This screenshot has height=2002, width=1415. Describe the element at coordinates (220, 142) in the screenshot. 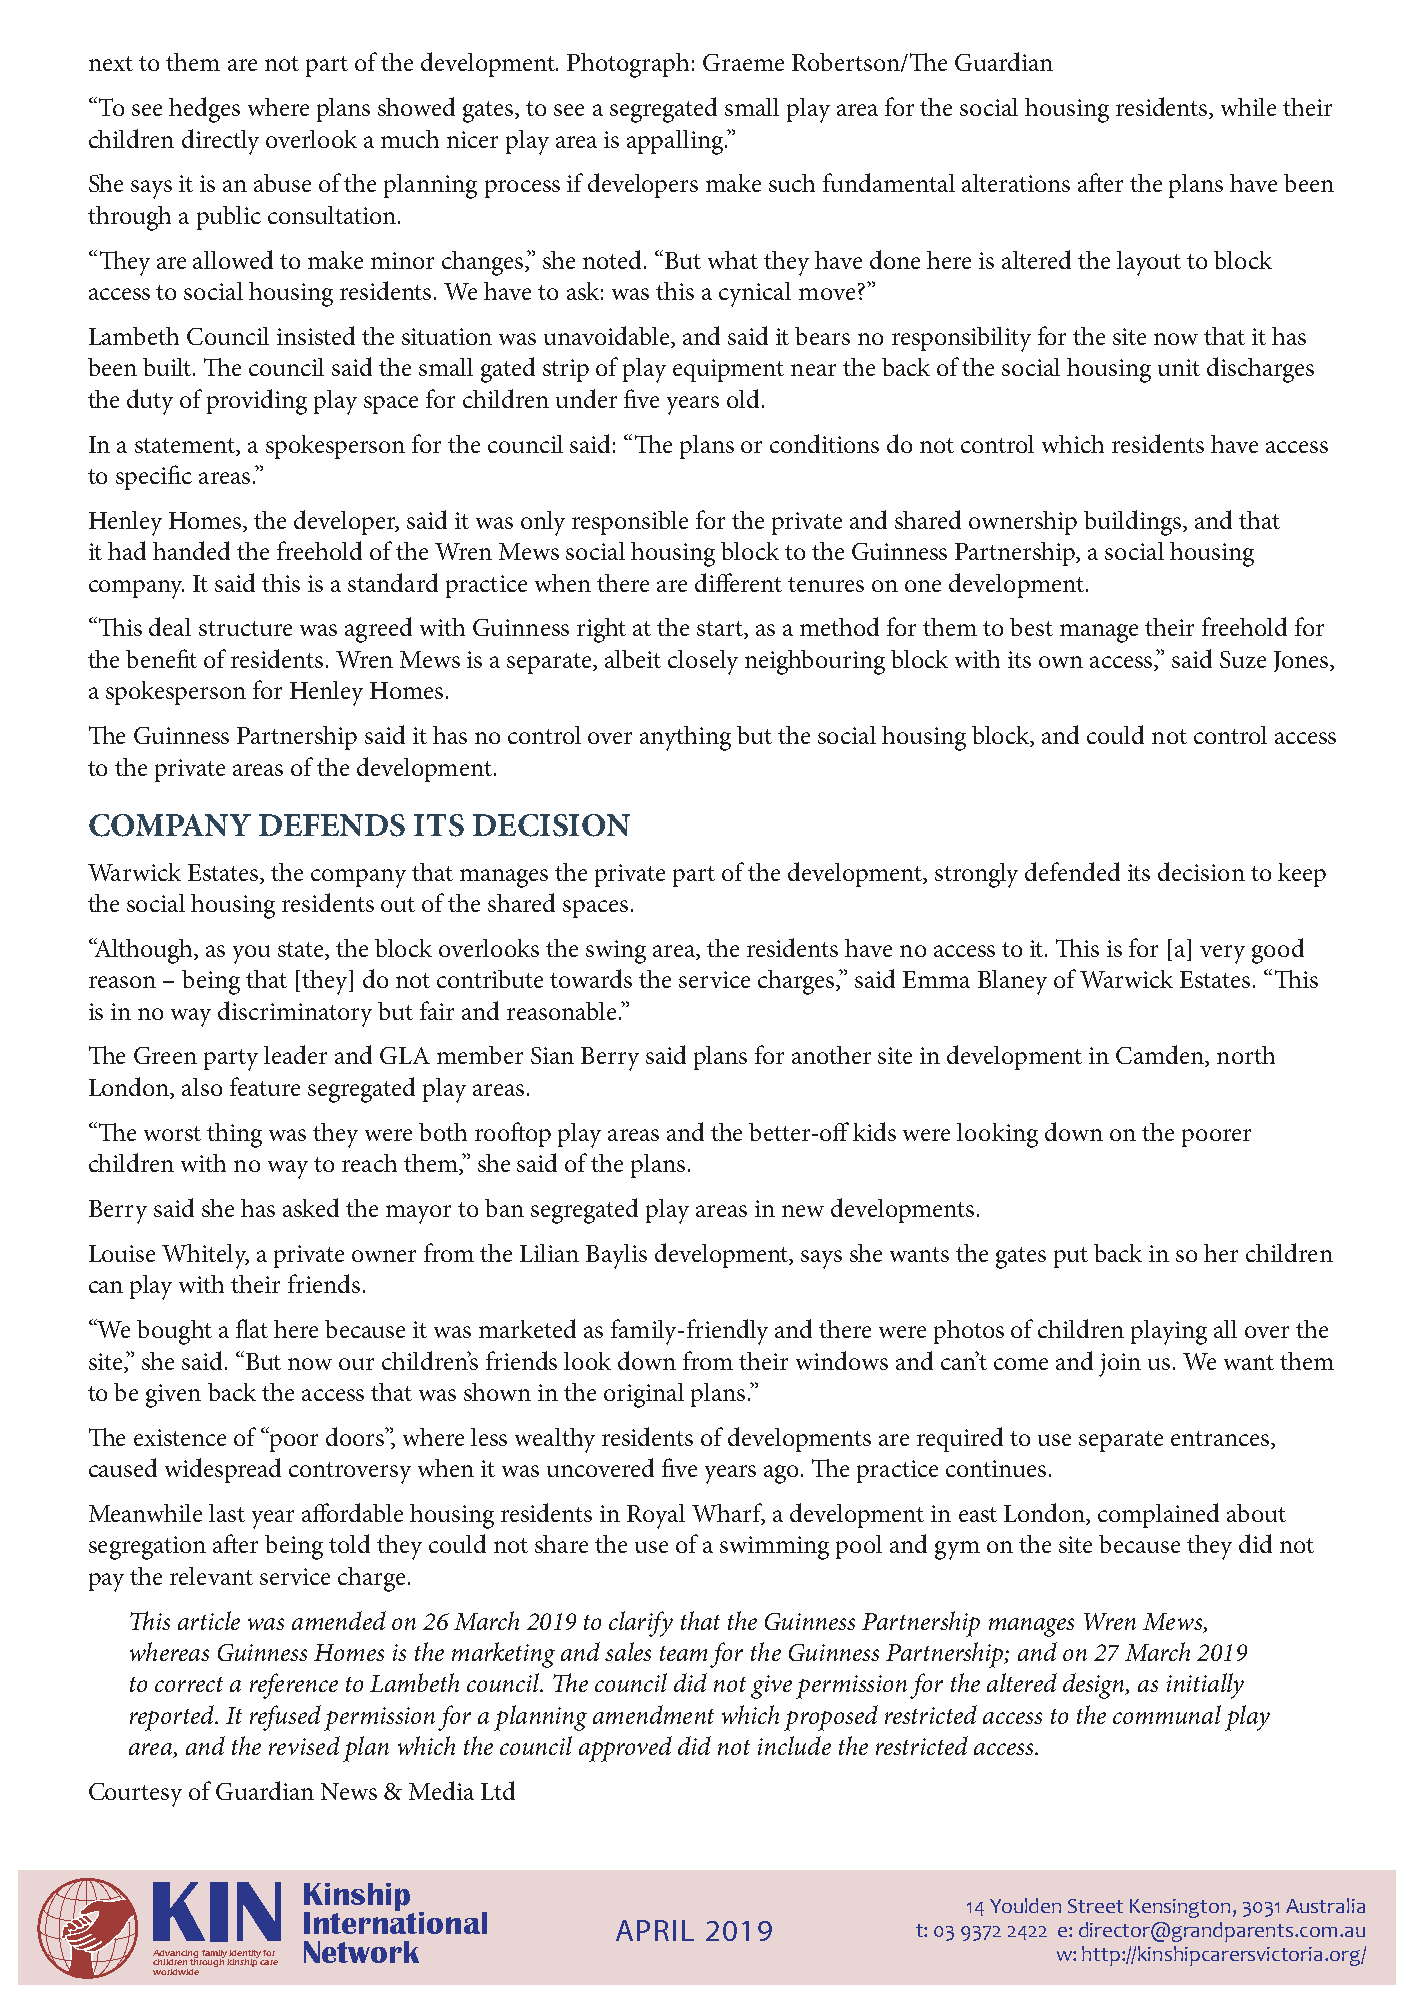

I see `directly` at that location.
